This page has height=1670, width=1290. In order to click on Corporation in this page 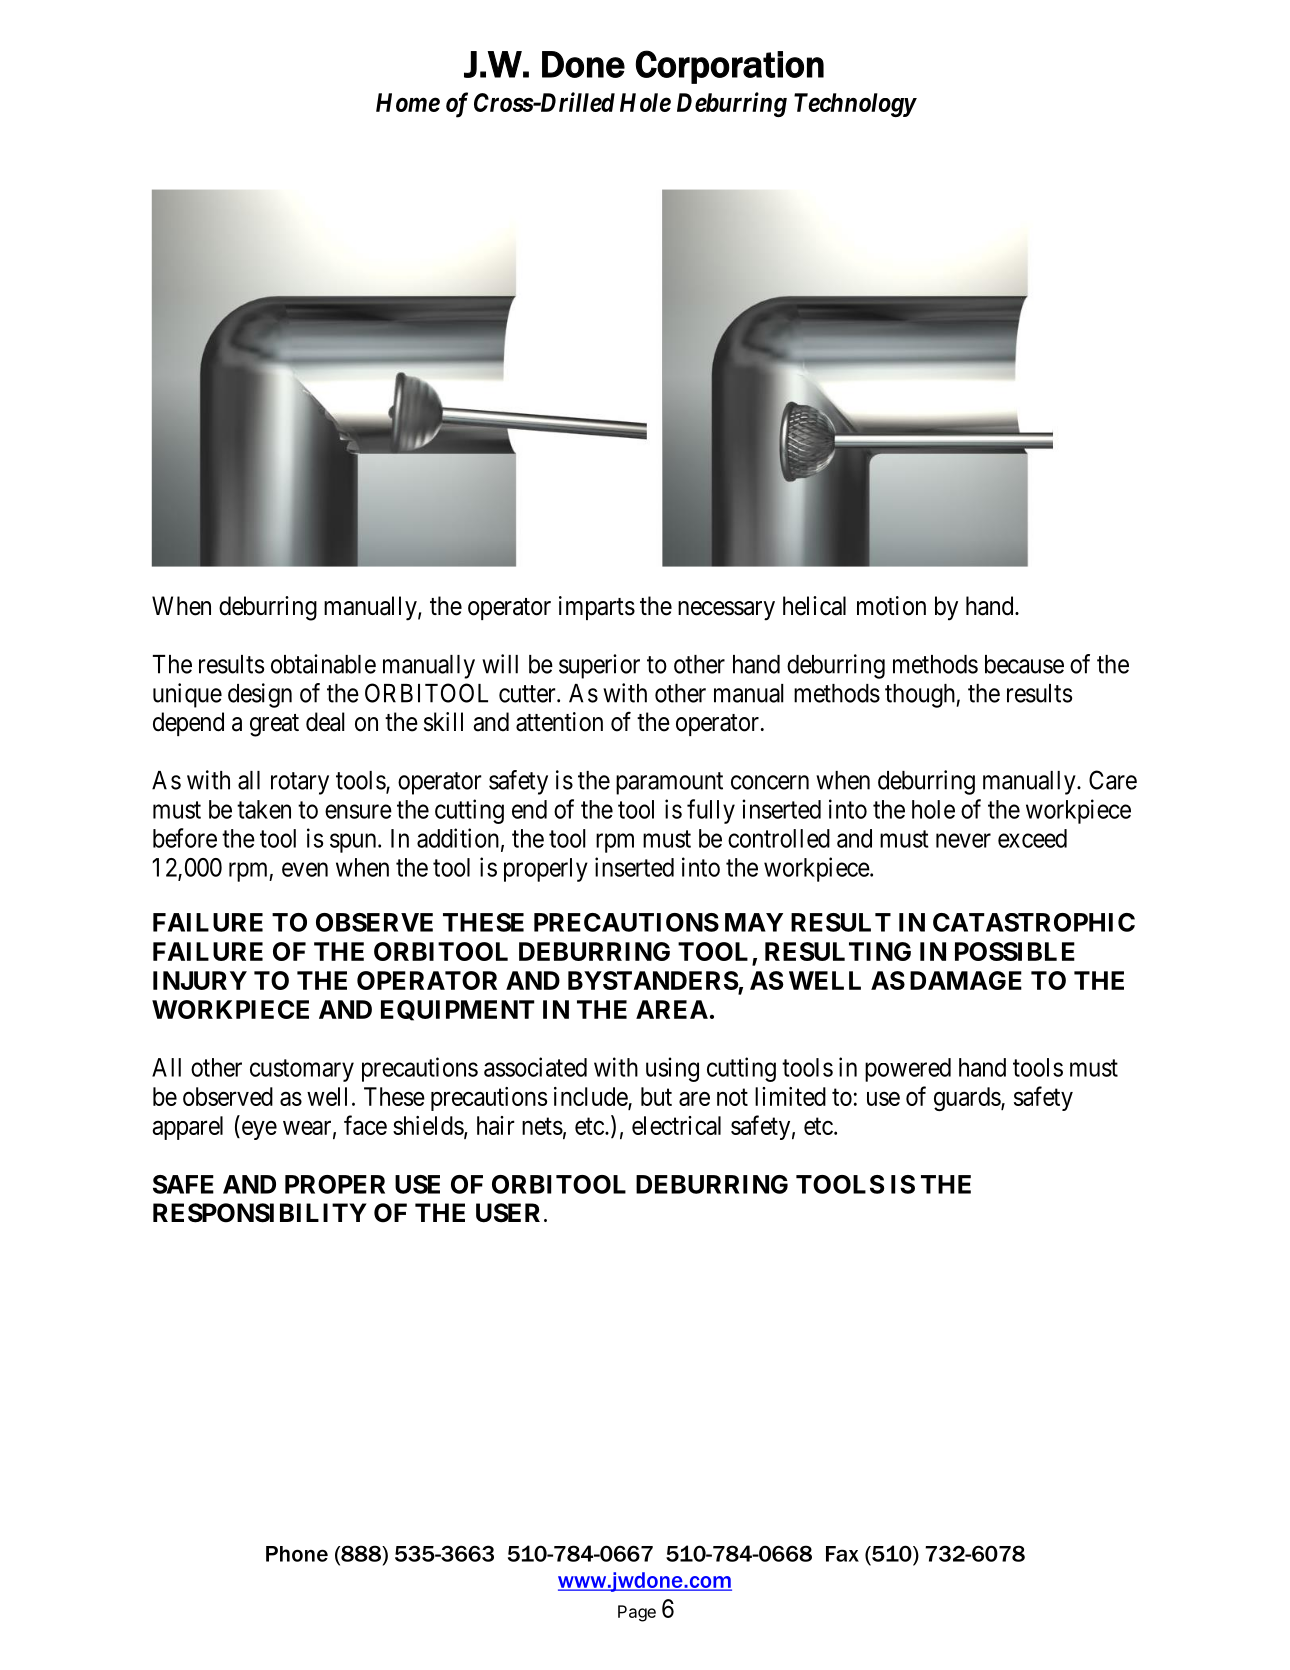, I will do `click(729, 67)`.
